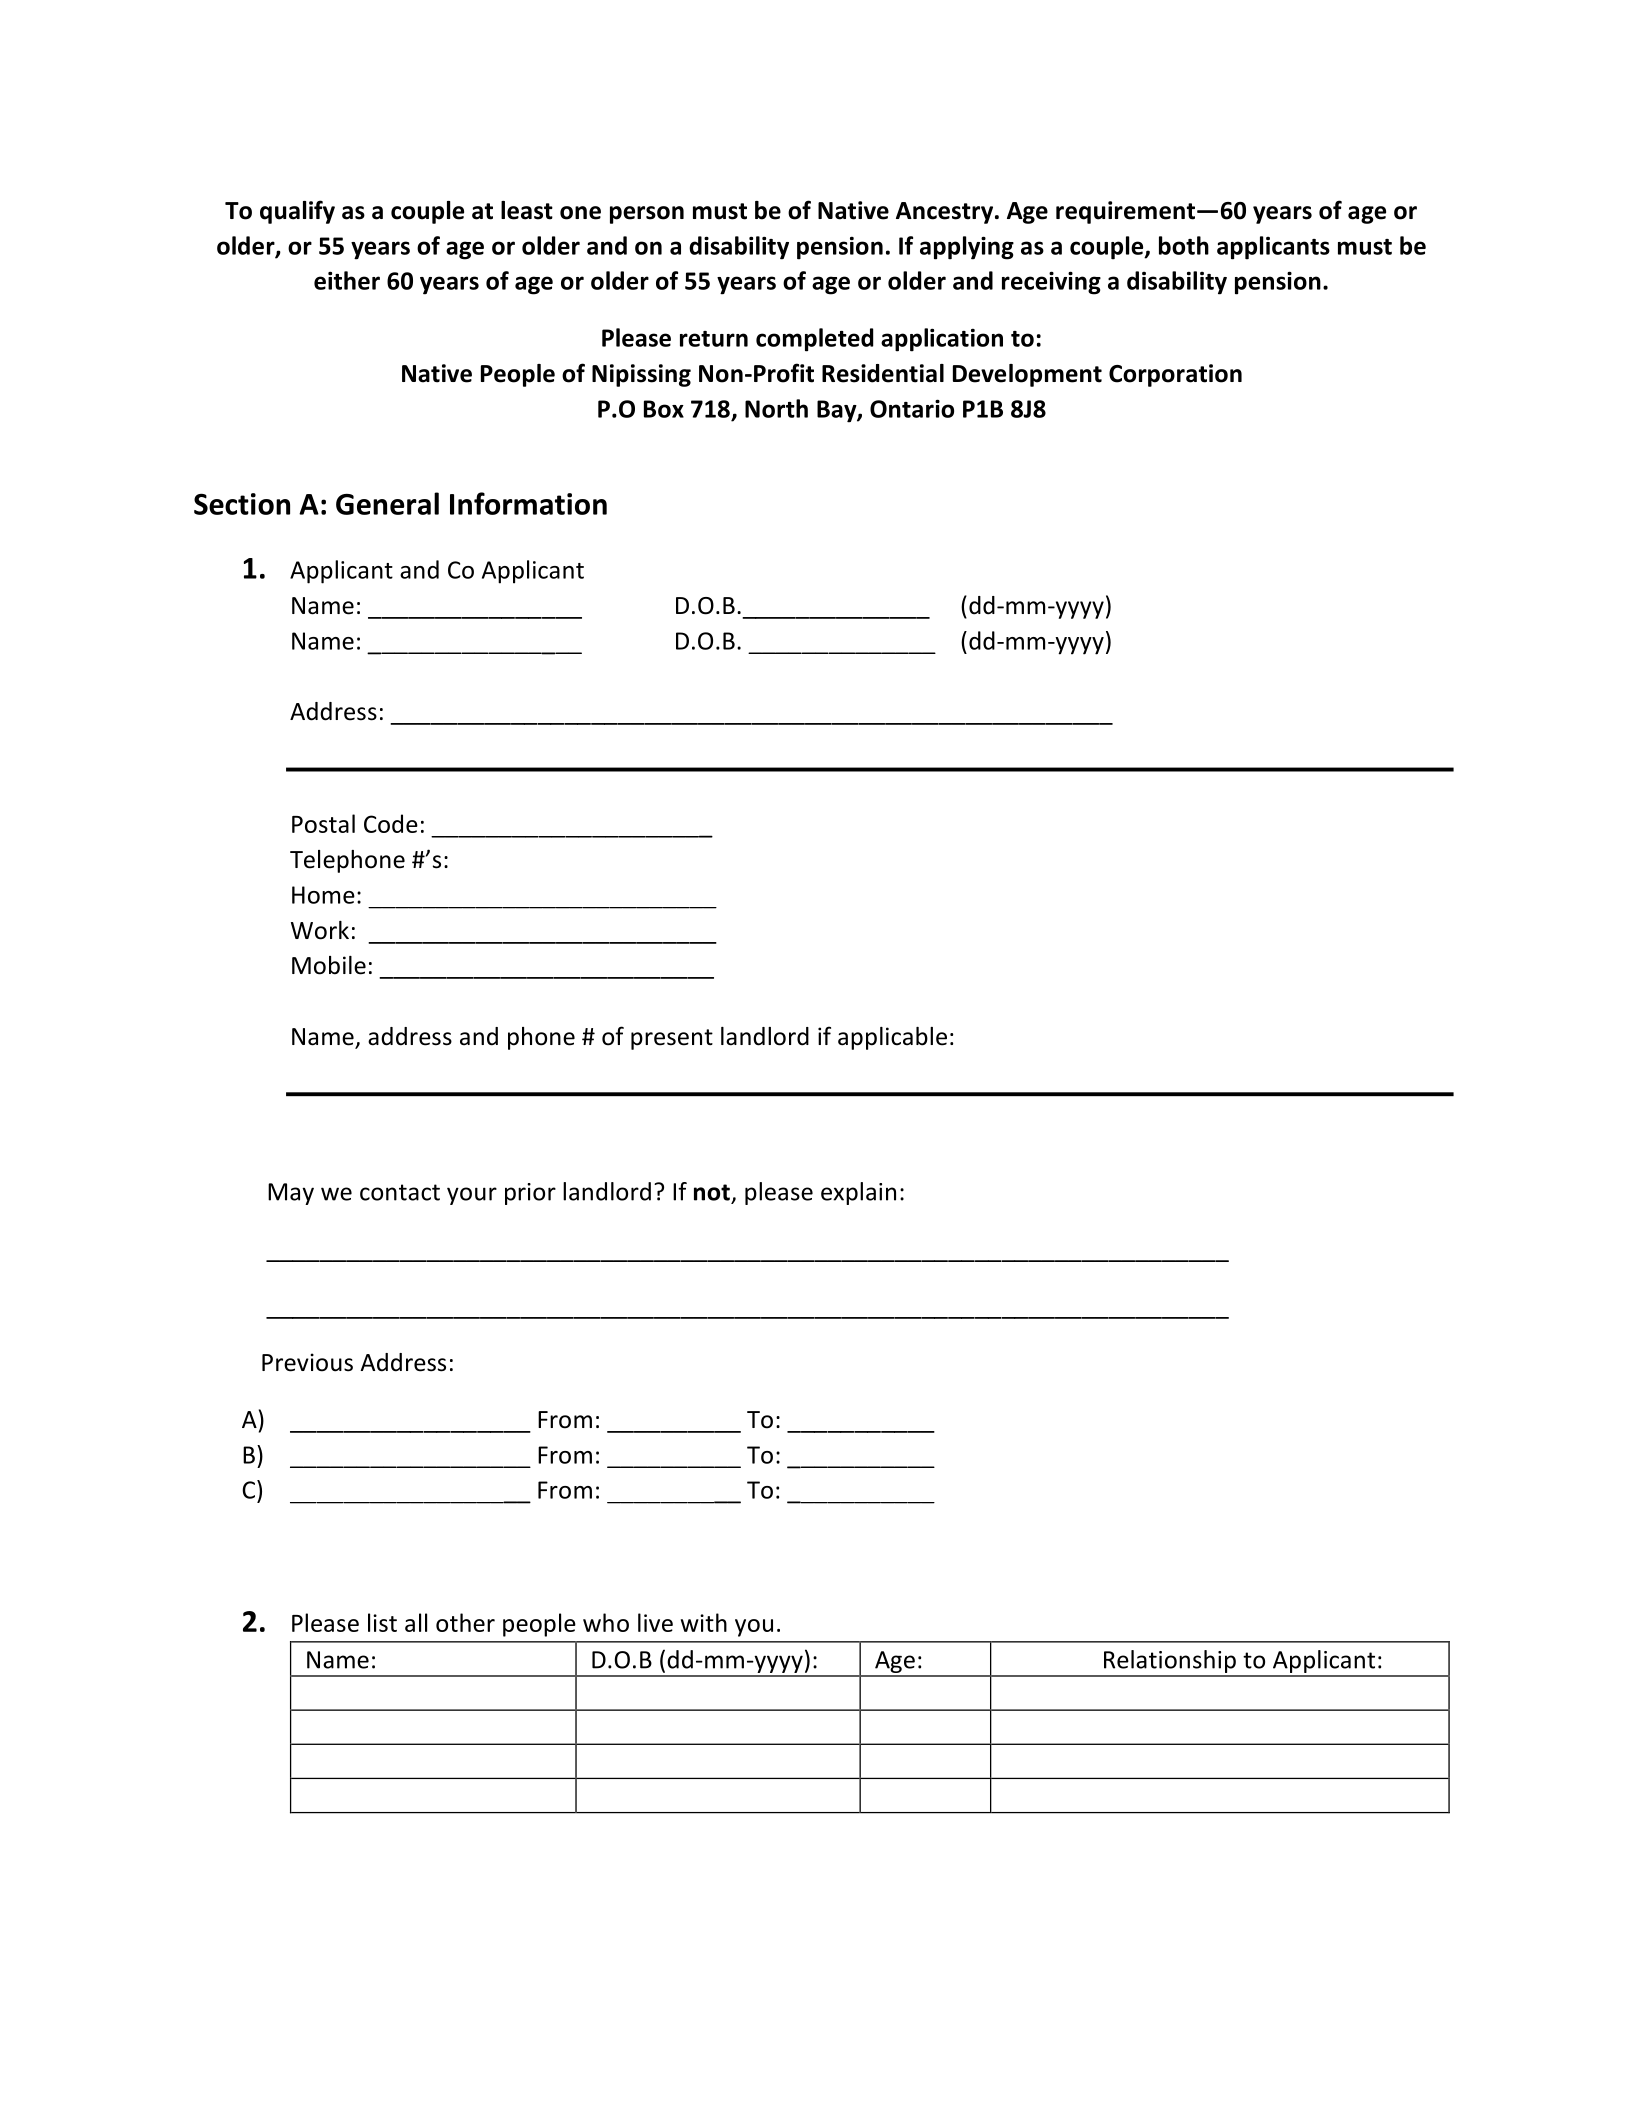 Image resolution: width=1643 pixels, height=2126 pixels. Describe the element at coordinates (1051, 283) in the document. I see `receiving` at that location.
